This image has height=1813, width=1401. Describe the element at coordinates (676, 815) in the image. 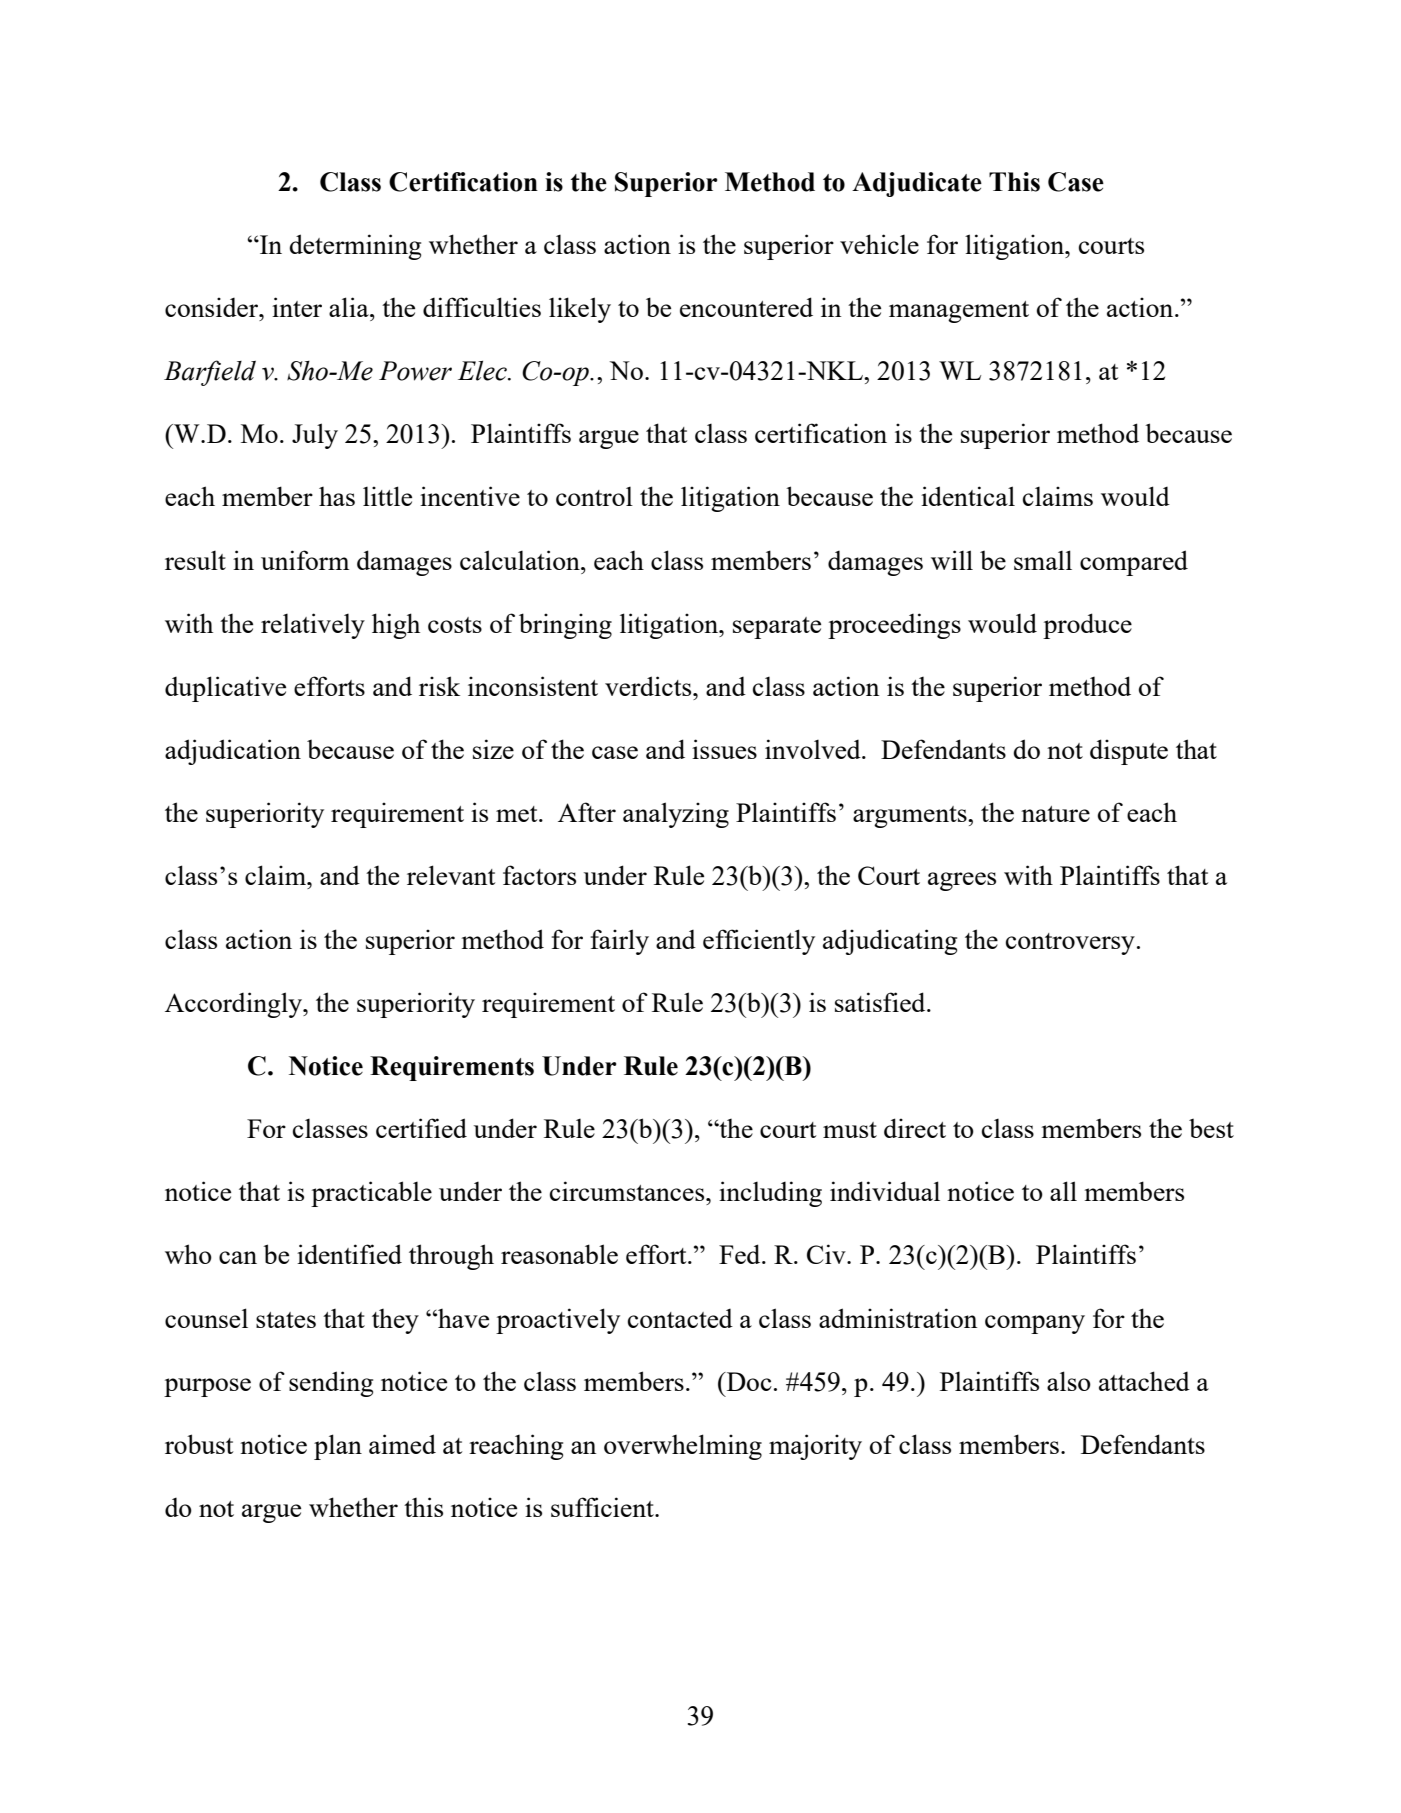

I see `analyzing` at that location.
